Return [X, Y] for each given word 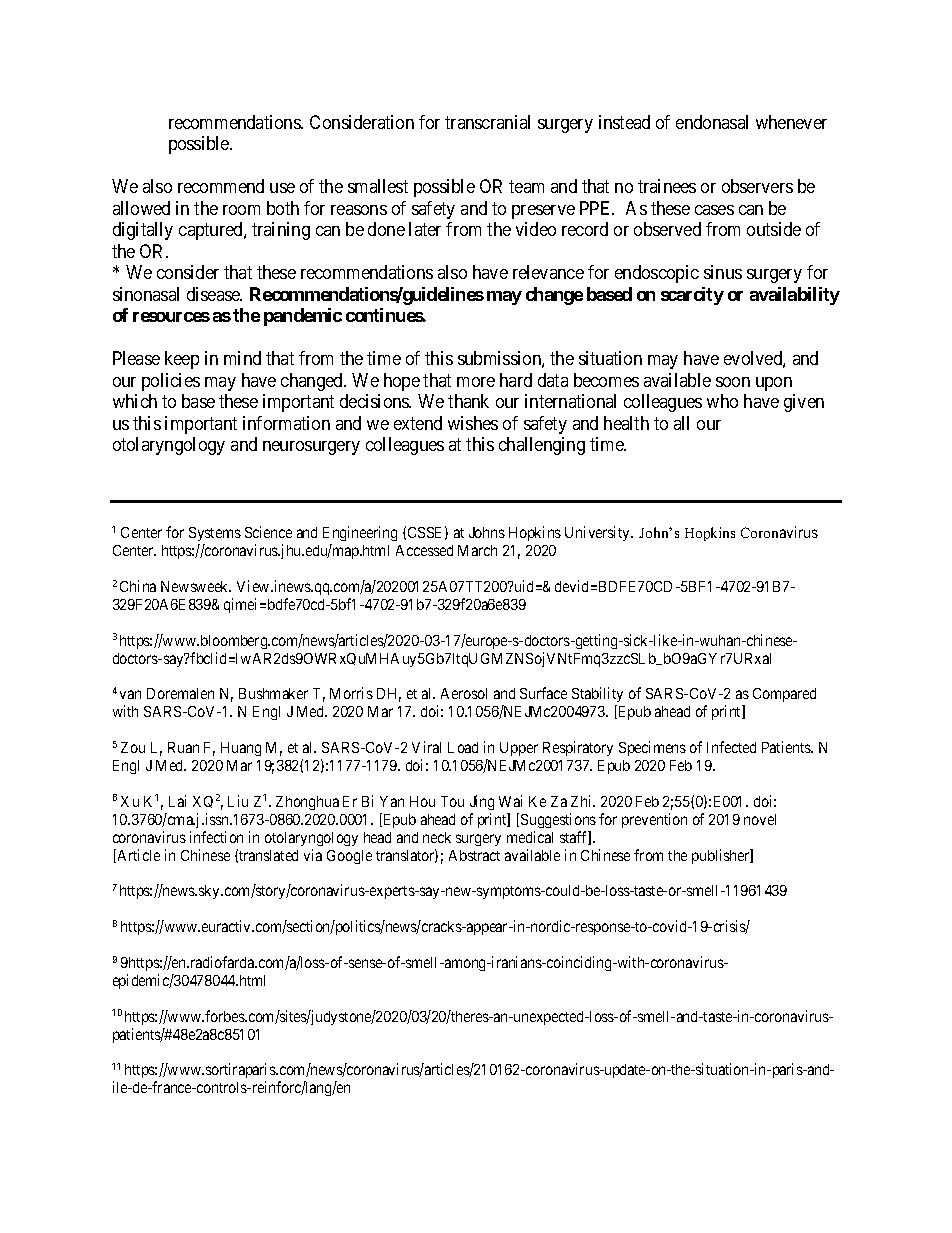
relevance [548, 272]
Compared [784, 695]
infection [216, 837]
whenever [791, 122]
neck [437, 837]
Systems [215, 536]
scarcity [692, 296]
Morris [351, 693]
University [598, 533]
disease [214, 294]
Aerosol [464, 693]
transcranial [487, 122]
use [282, 188]
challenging [542, 446]
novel [760, 819]
